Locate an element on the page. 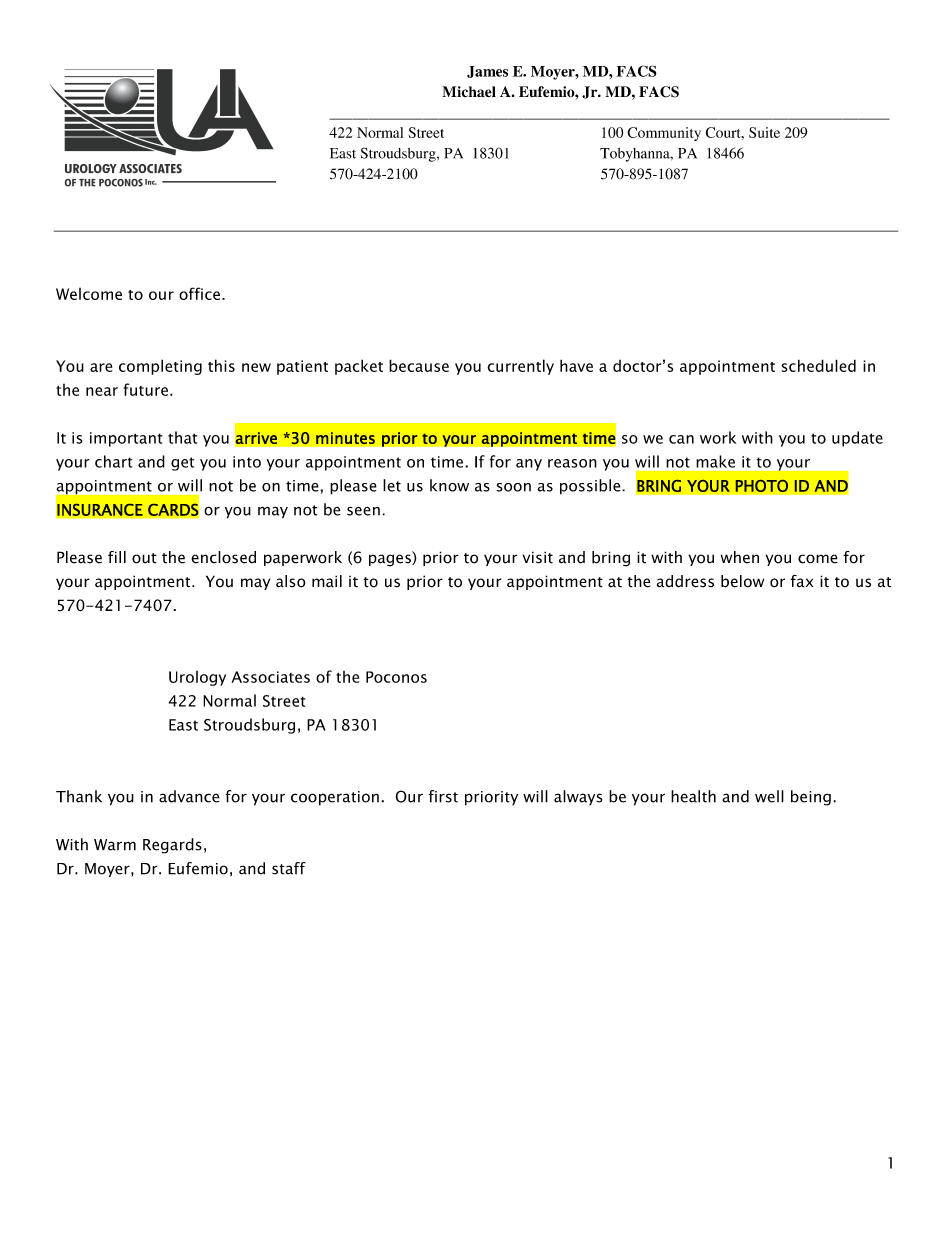 This document has height=1233, width=952. out is located at coordinates (144, 558).
